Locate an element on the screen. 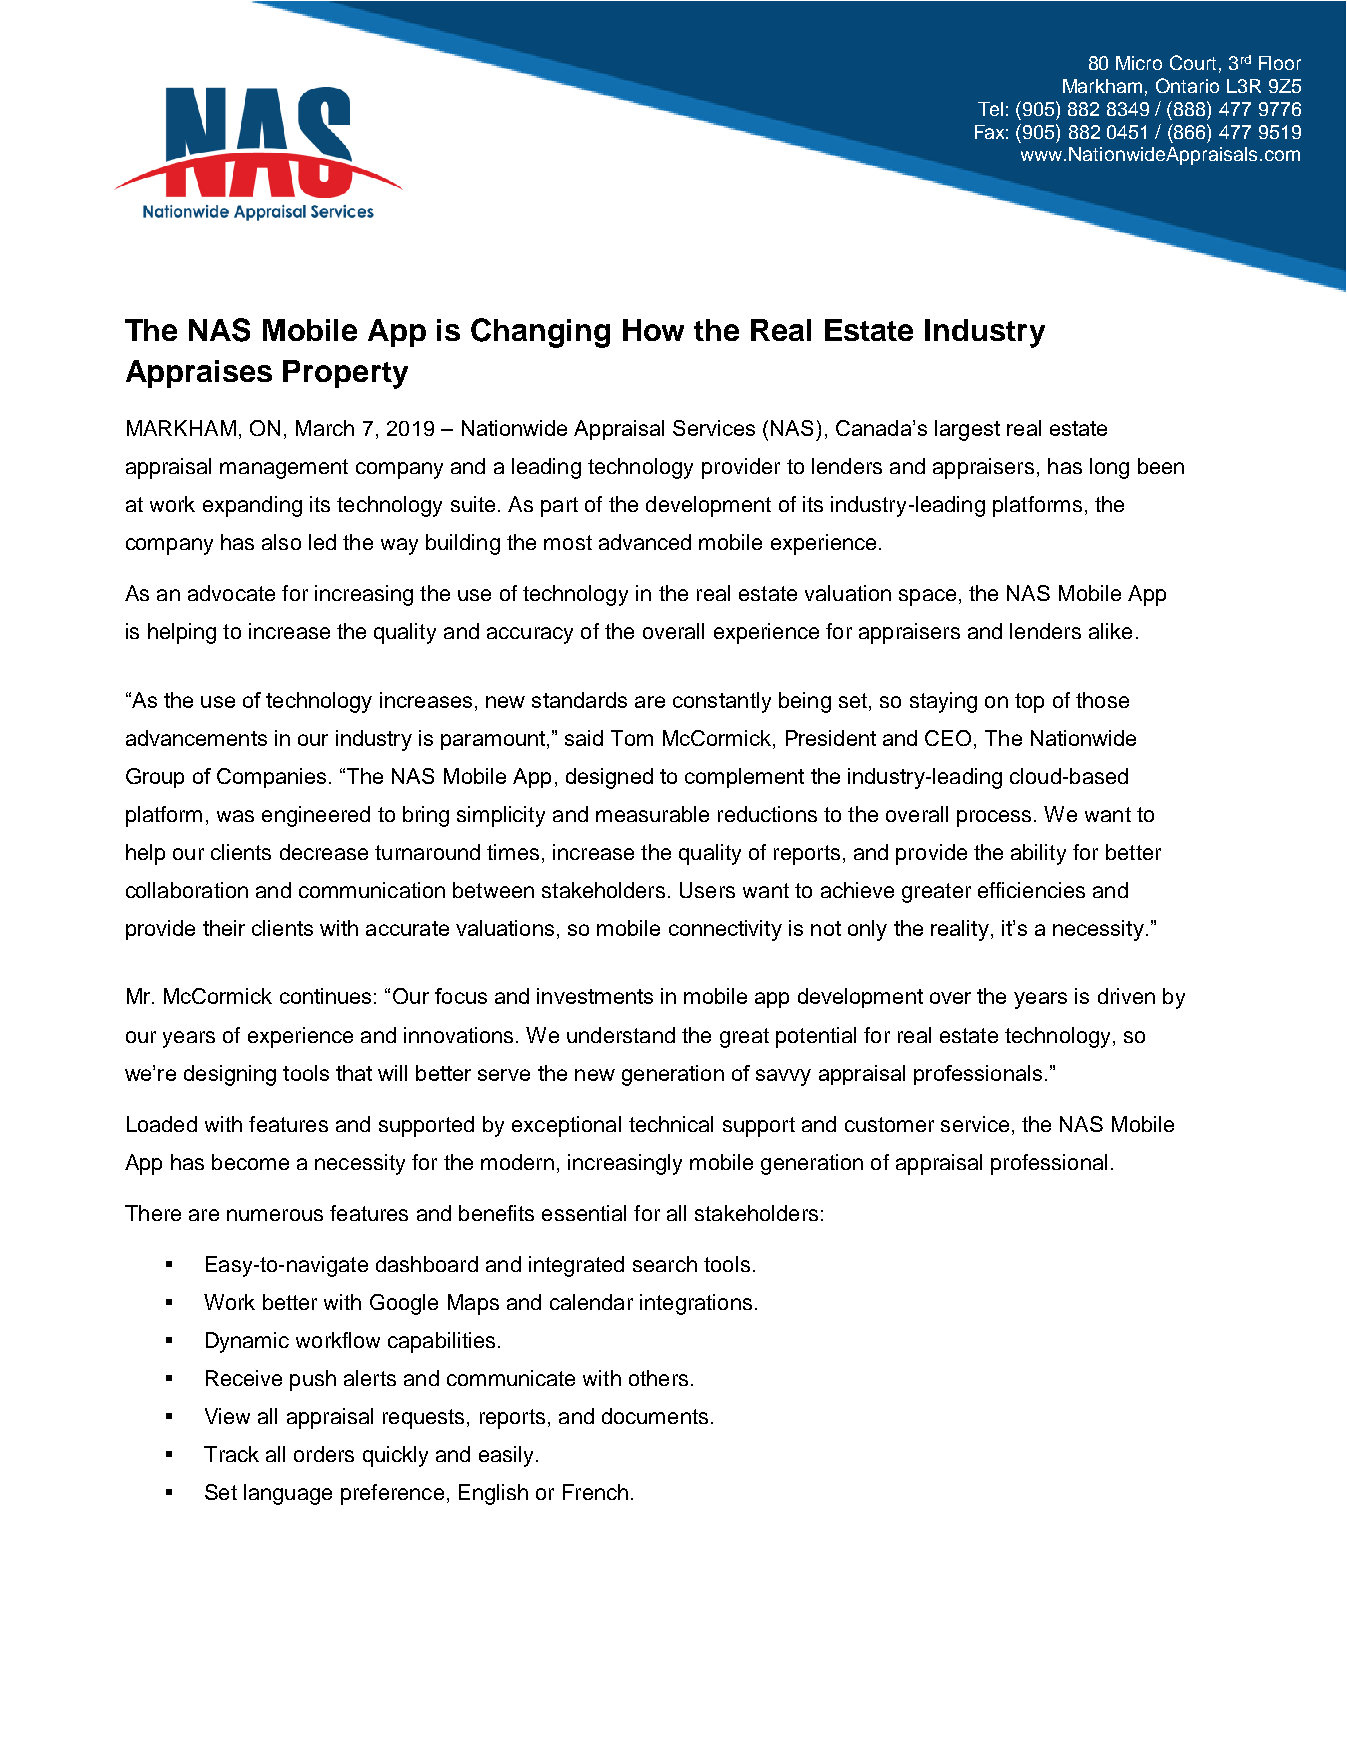 This screenshot has height=1743, width=1347. Companies is located at coordinates (271, 778).
